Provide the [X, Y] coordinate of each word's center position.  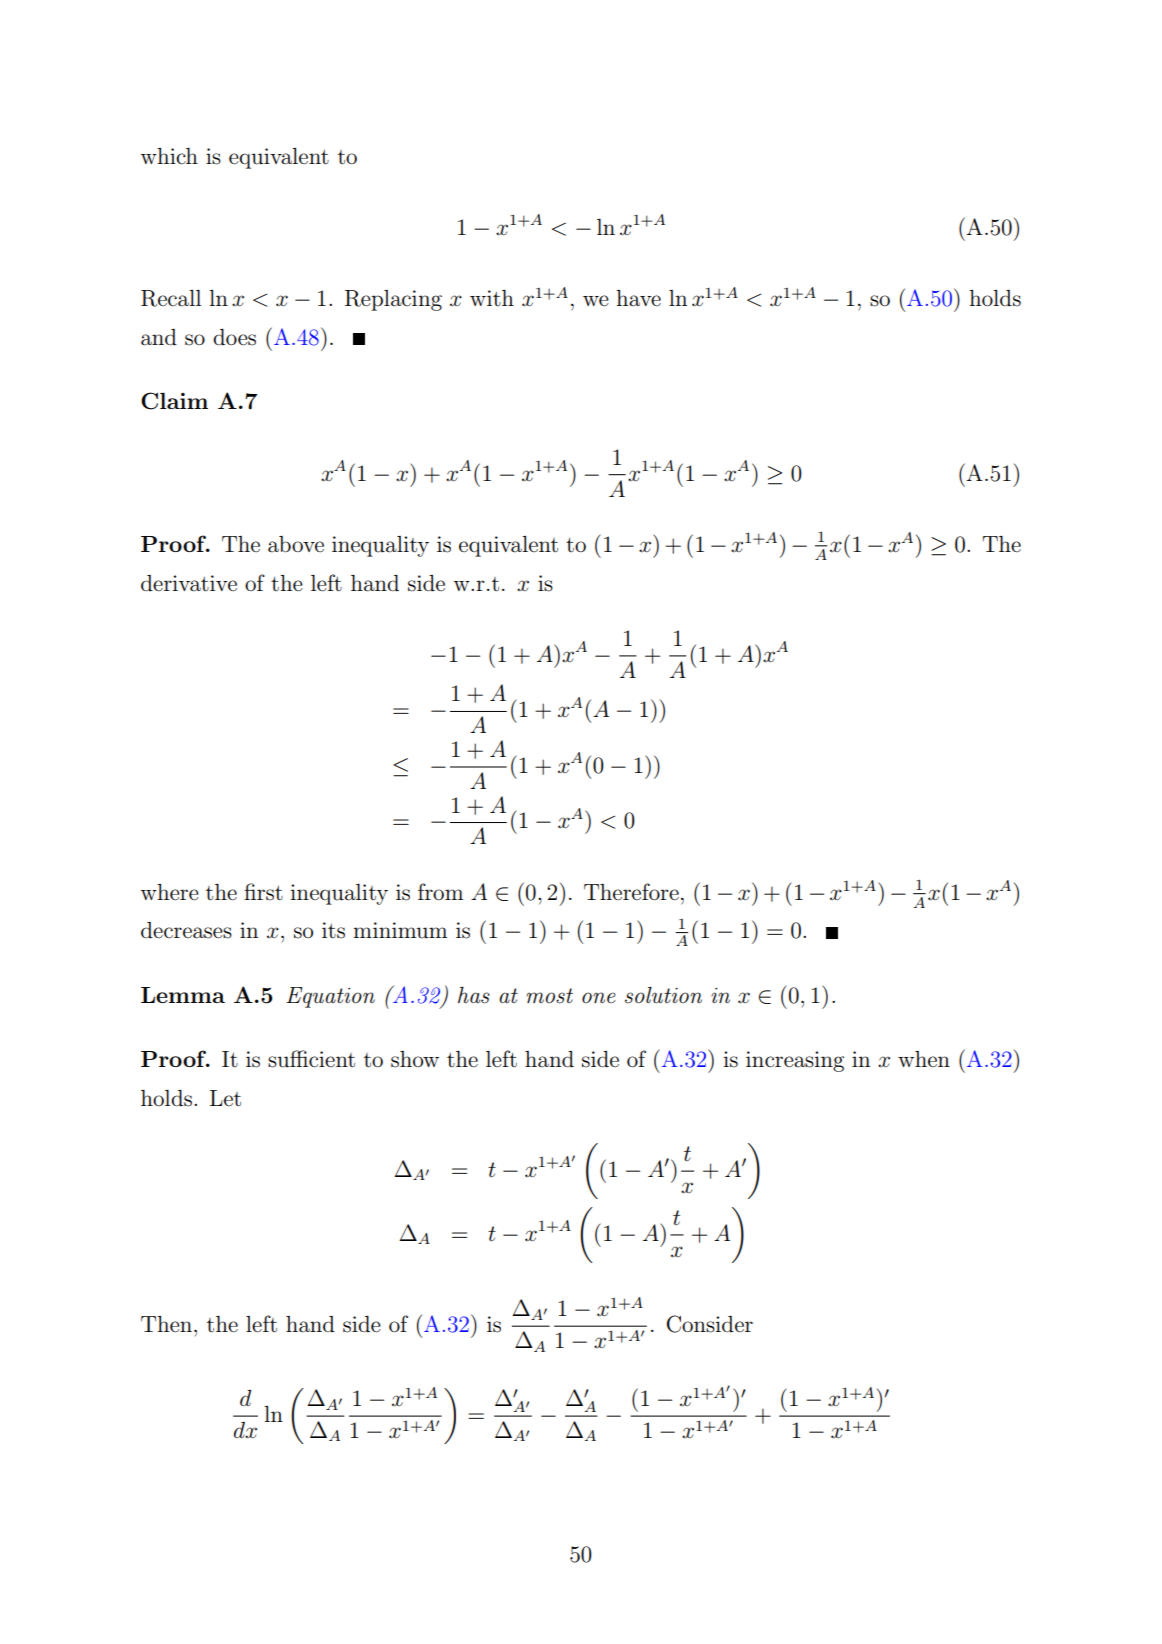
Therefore [631, 892]
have [638, 298]
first [263, 892]
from [440, 891]
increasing [795, 1061]
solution [663, 995]
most [549, 996]
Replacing [393, 300]
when [924, 1059]
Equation [330, 997]
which [169, 156]
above [296, 544]
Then [168, 1324]
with [492, 298]
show [415, 1059]
